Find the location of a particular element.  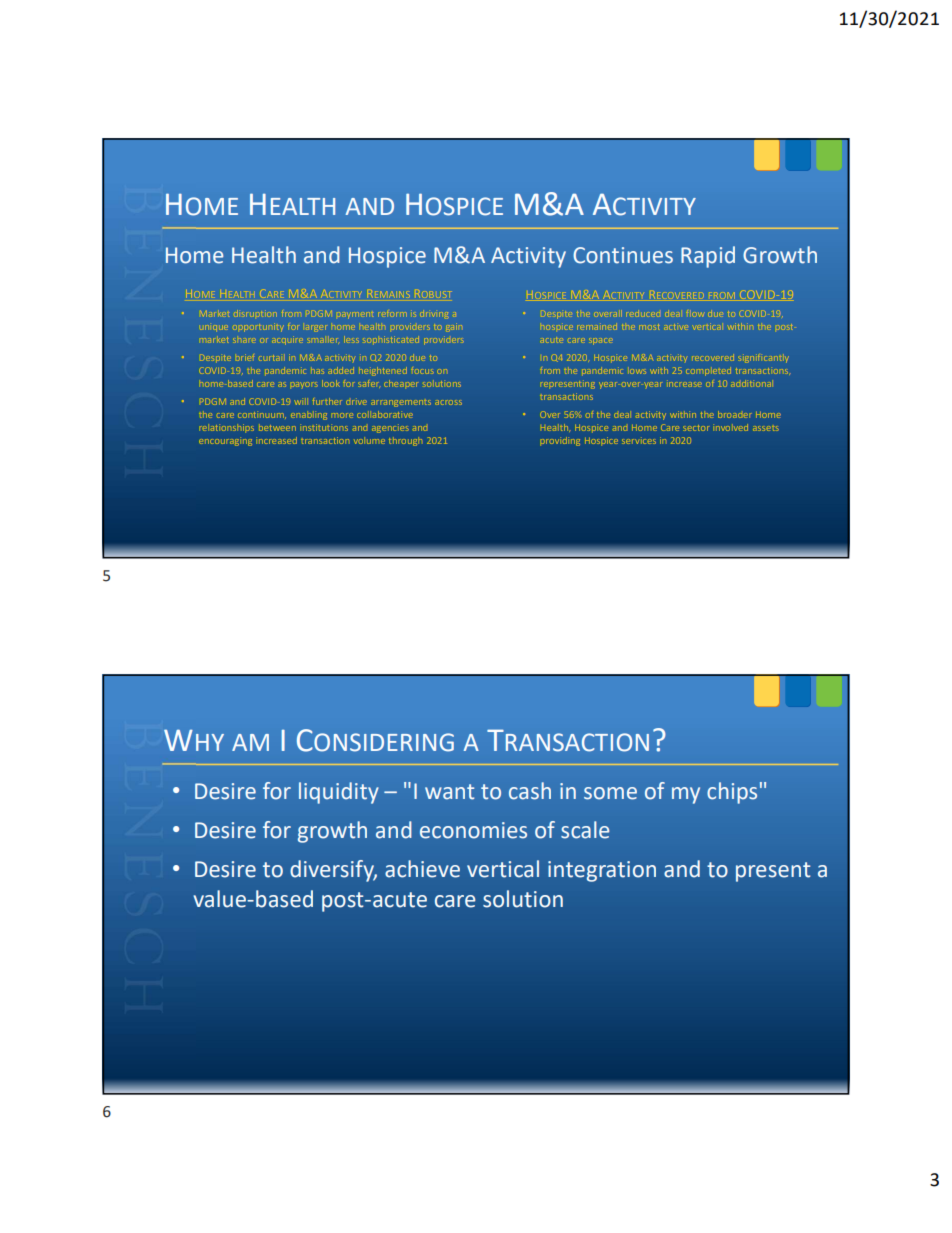

services is located at coordinates (639, 440).
